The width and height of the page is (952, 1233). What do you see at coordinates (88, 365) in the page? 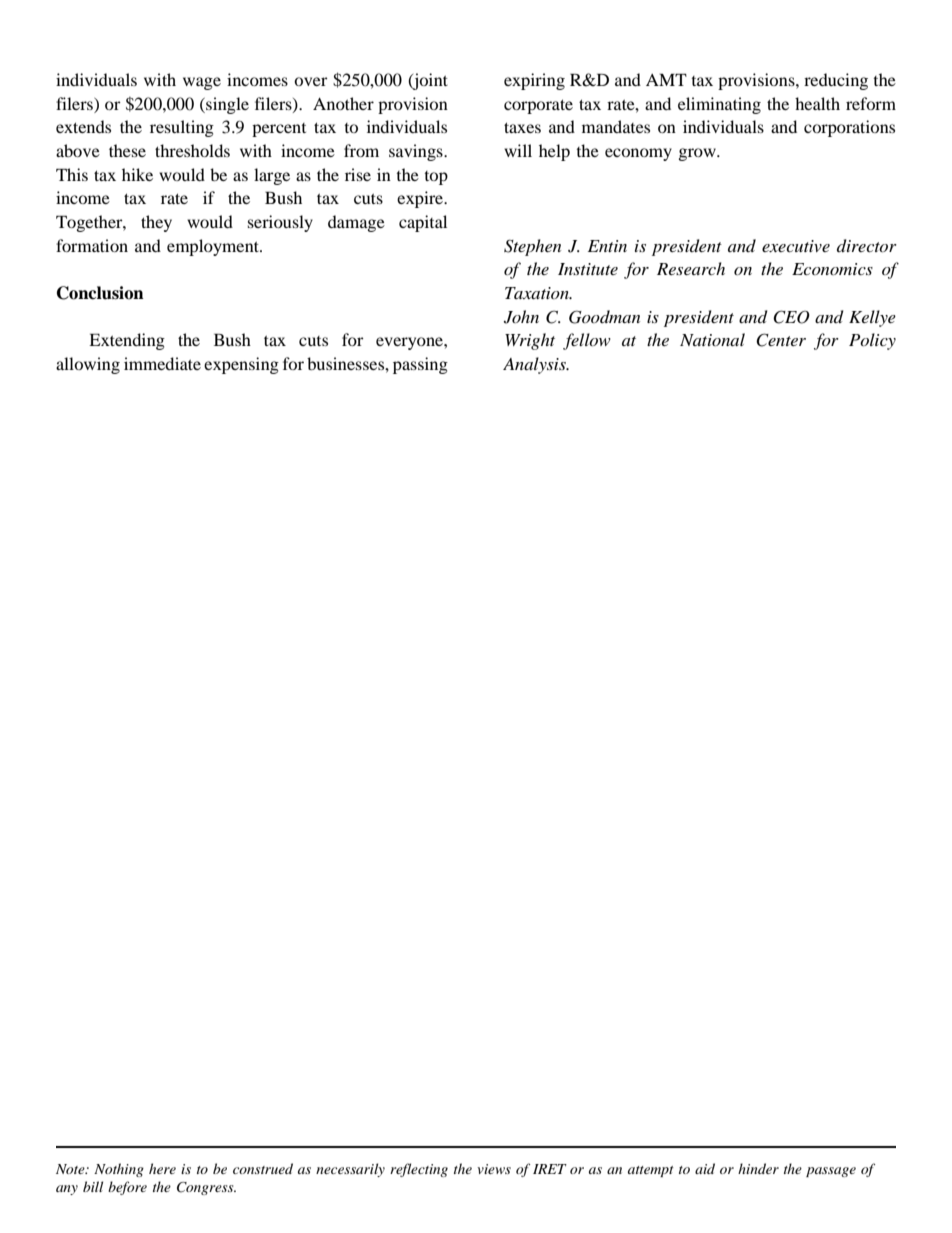
I see `allowing` at bounding box center [88, 365].
